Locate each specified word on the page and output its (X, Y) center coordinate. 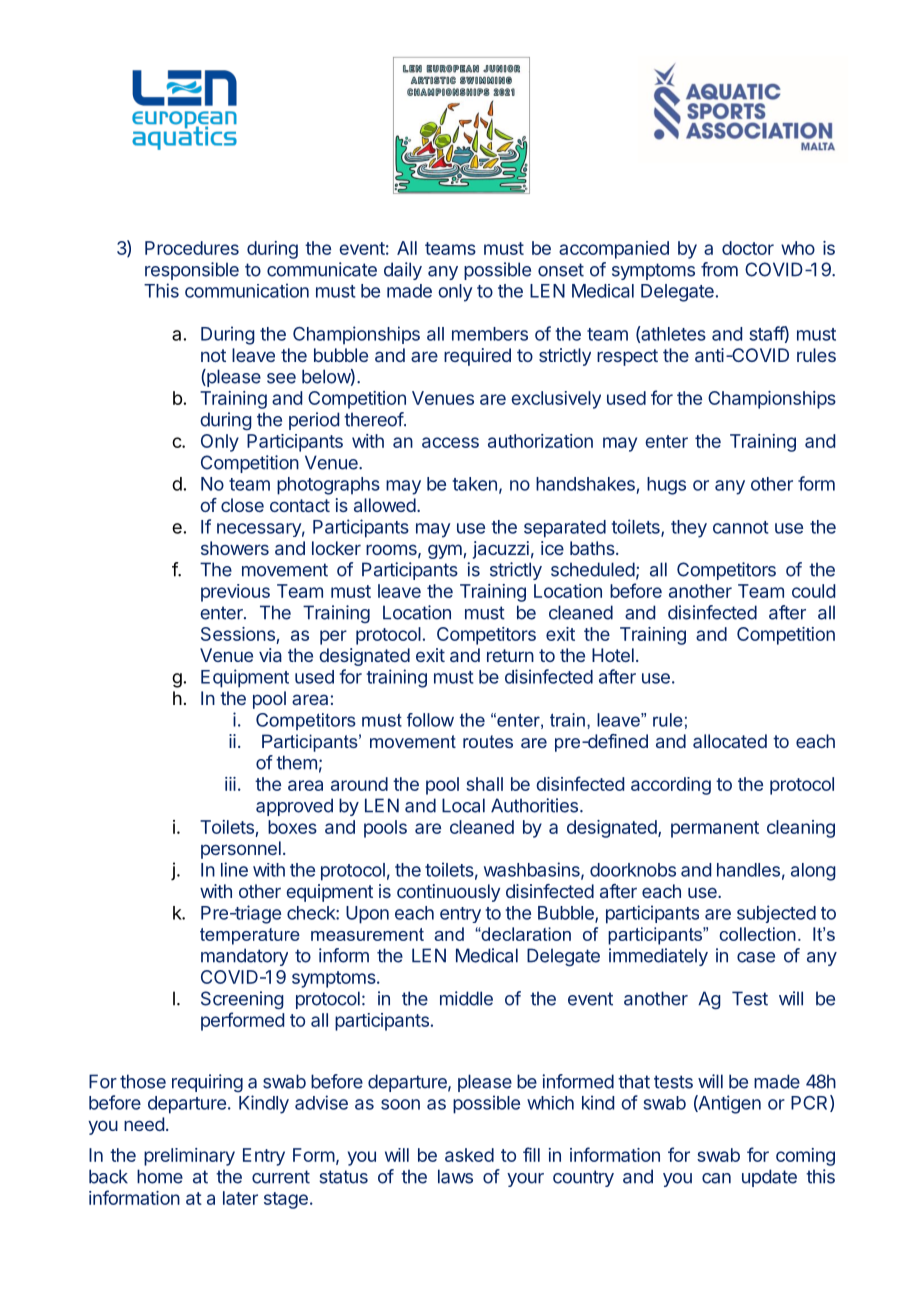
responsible (192, 271)
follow (430, 720)
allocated (730, 741)
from (719, 269)
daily (403, 271)
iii (230, 784)
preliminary (189, 1157)
